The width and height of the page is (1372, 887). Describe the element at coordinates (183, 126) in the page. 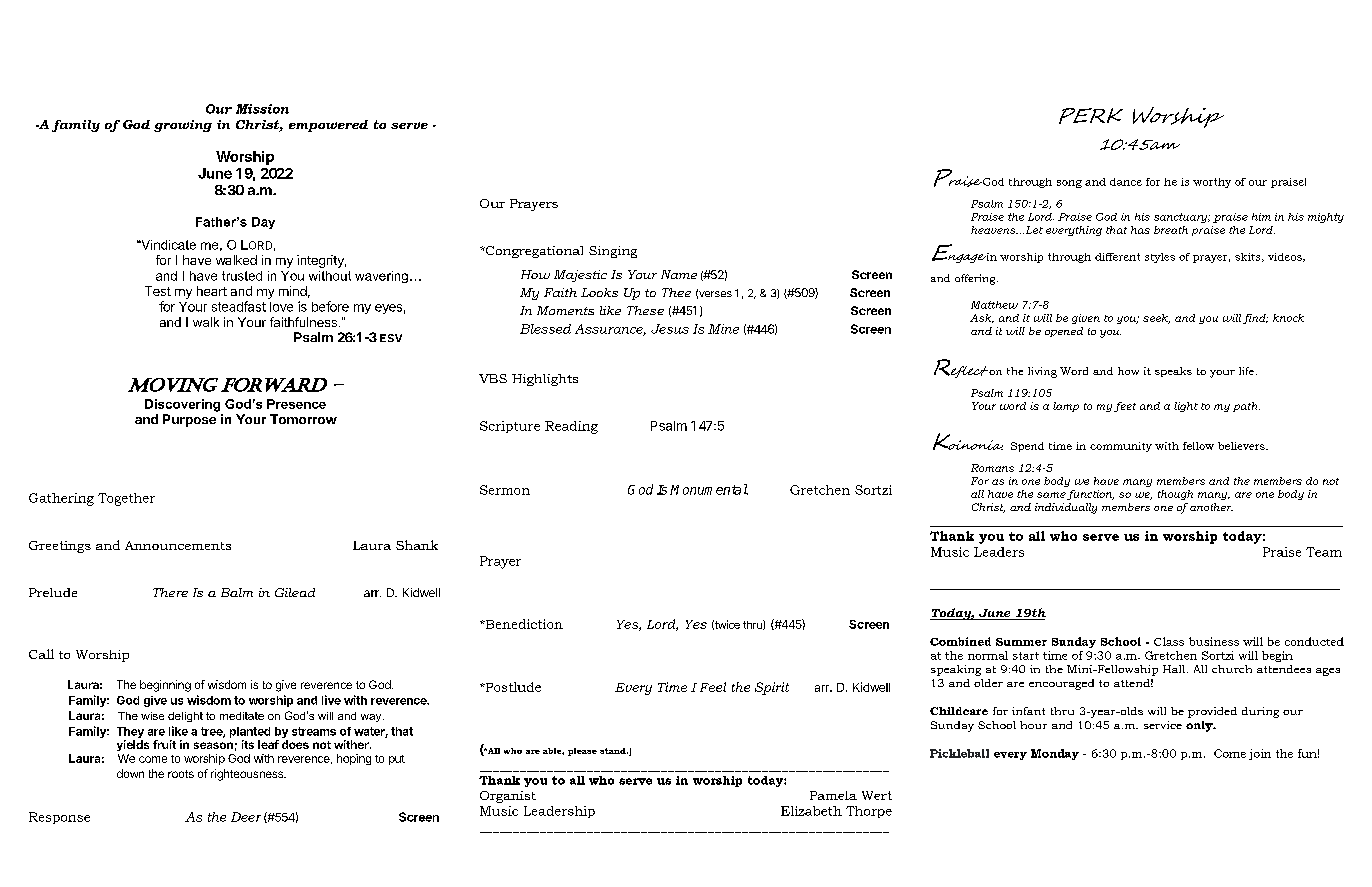

I see `growing` at that location.
